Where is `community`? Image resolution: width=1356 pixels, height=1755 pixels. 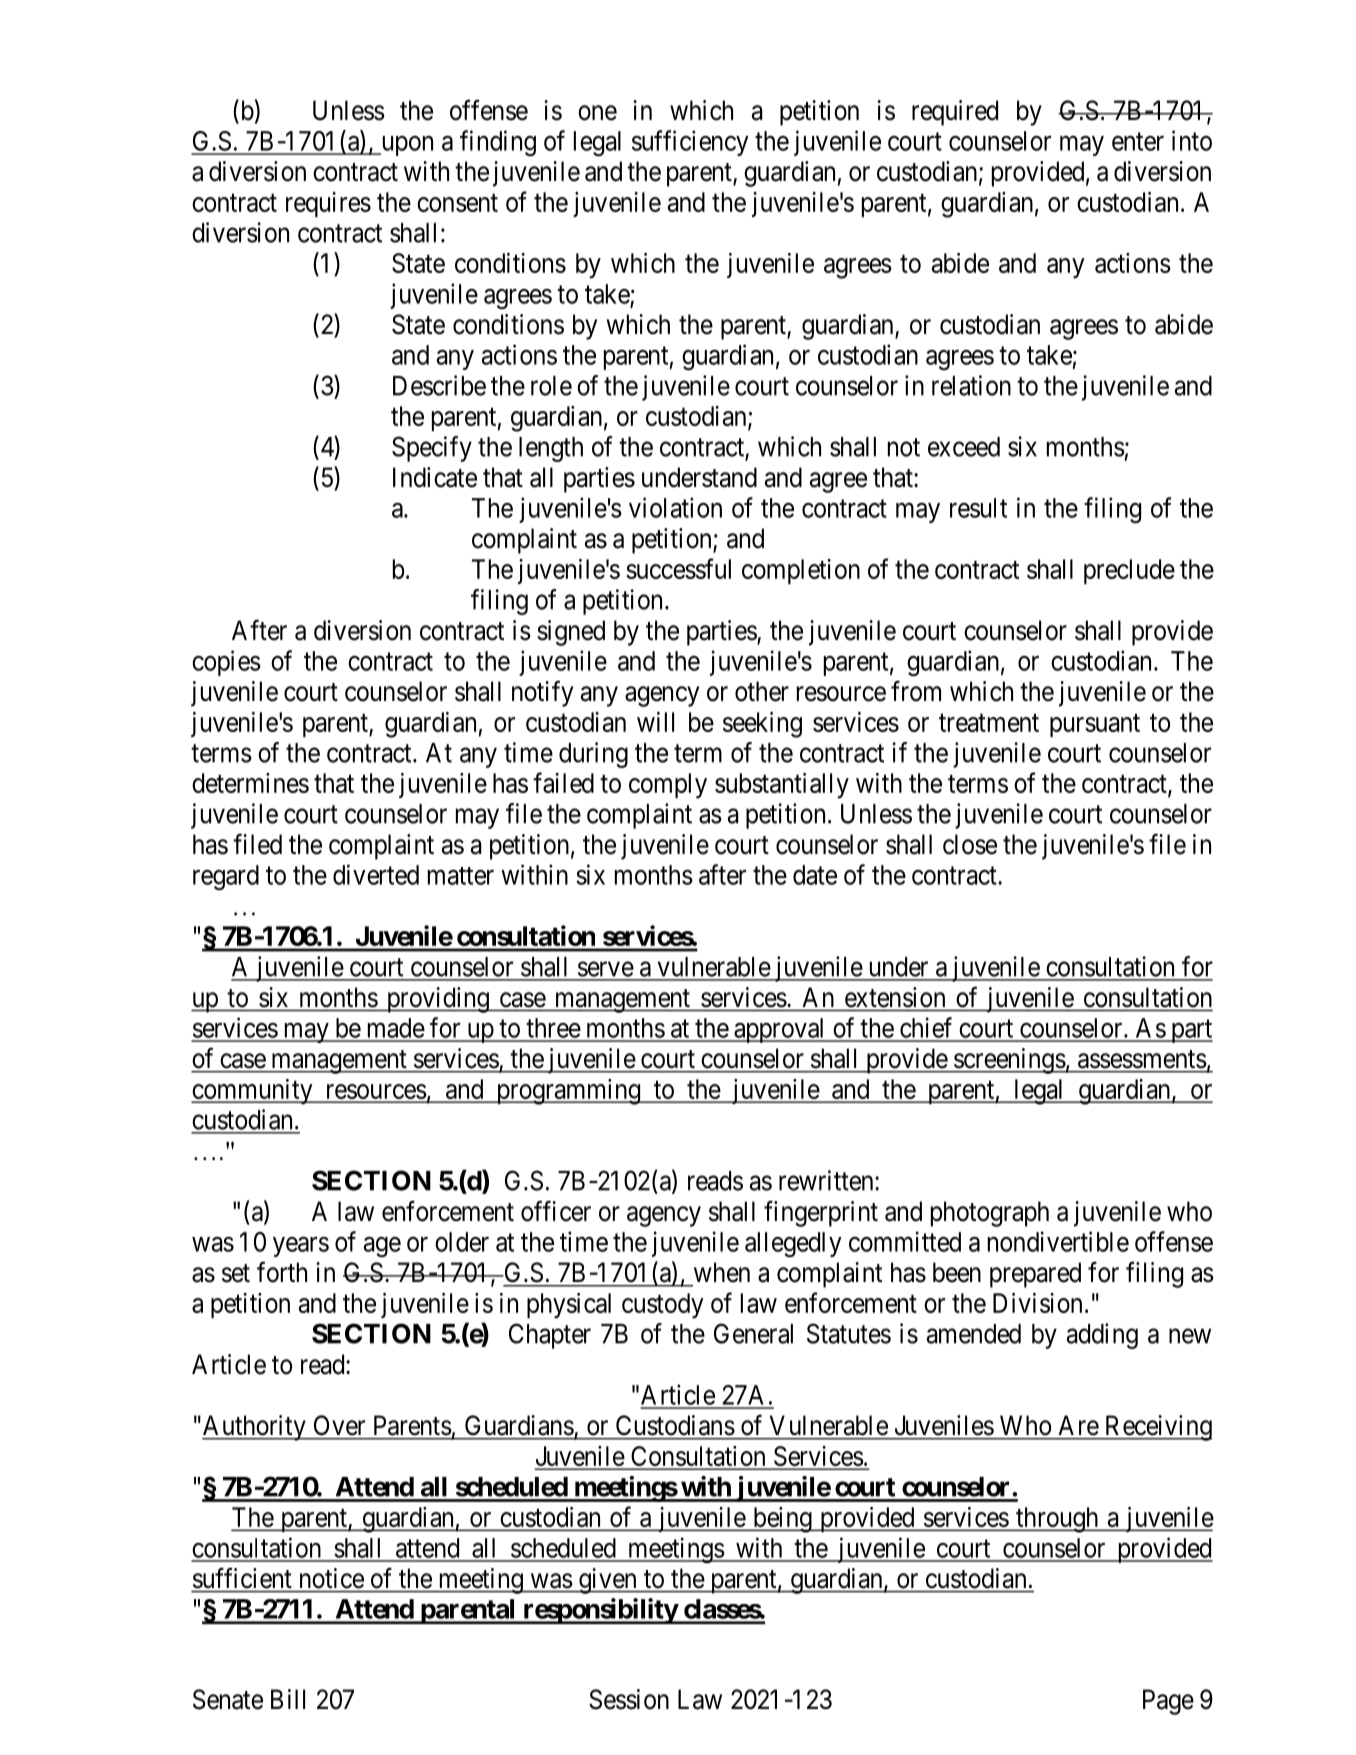
community is located at coordinates (253, 1092).
